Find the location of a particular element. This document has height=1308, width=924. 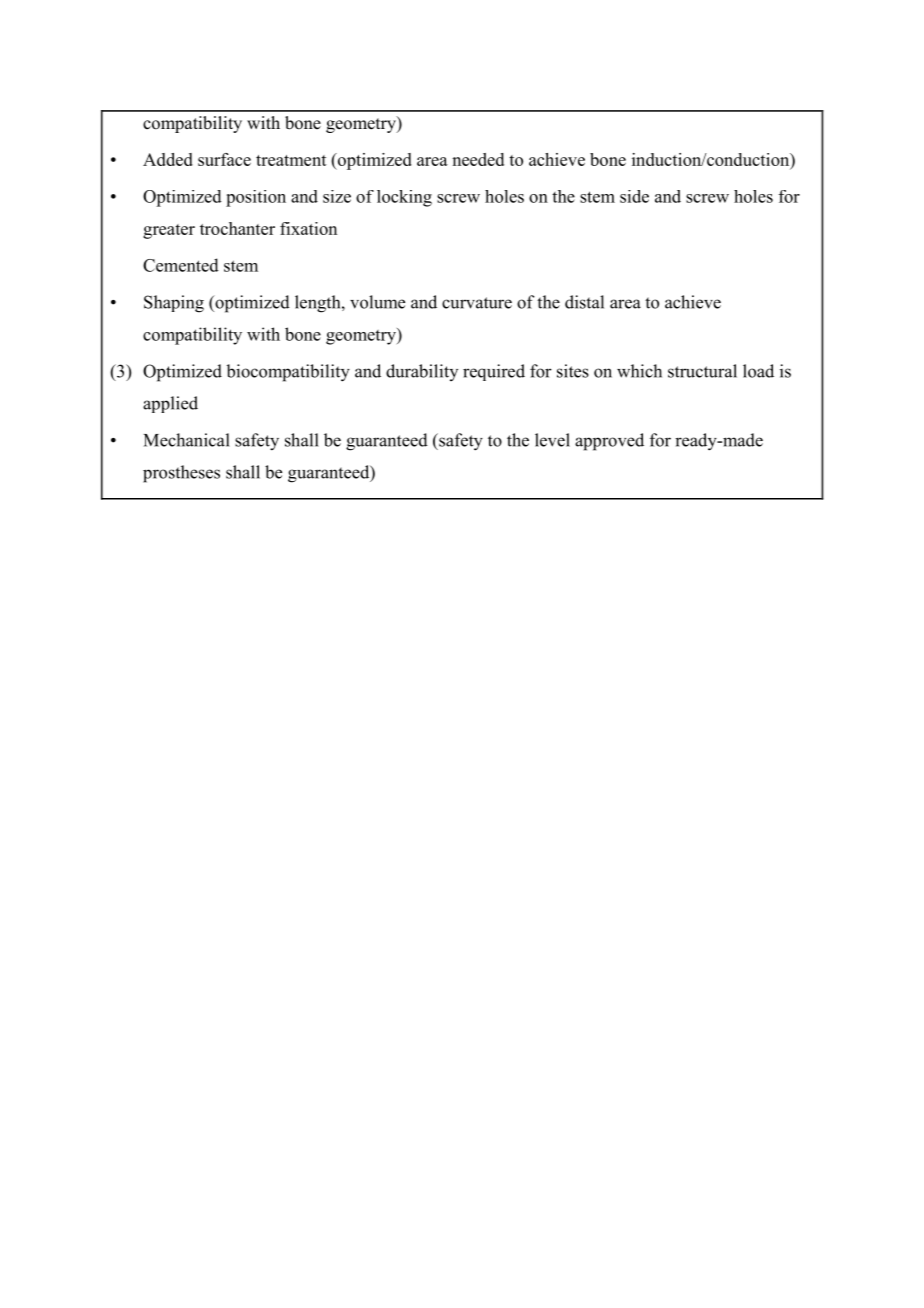

surface is located at coordinates (224, 159).
